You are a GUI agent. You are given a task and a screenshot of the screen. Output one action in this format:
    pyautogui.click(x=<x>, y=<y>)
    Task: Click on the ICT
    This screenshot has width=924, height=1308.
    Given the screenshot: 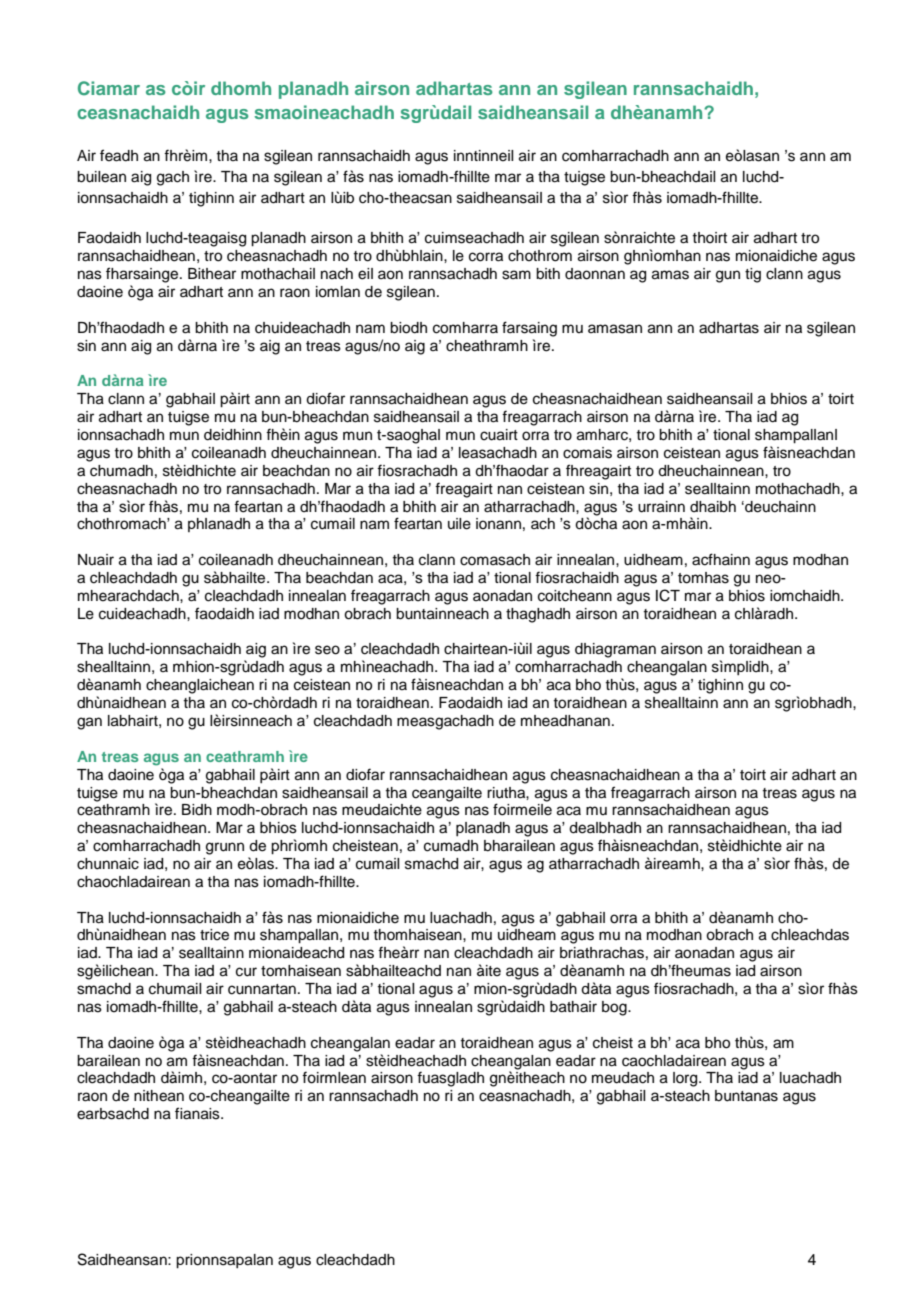 What is the action you would take?
    pyautogui.click(x=668, y=595)
